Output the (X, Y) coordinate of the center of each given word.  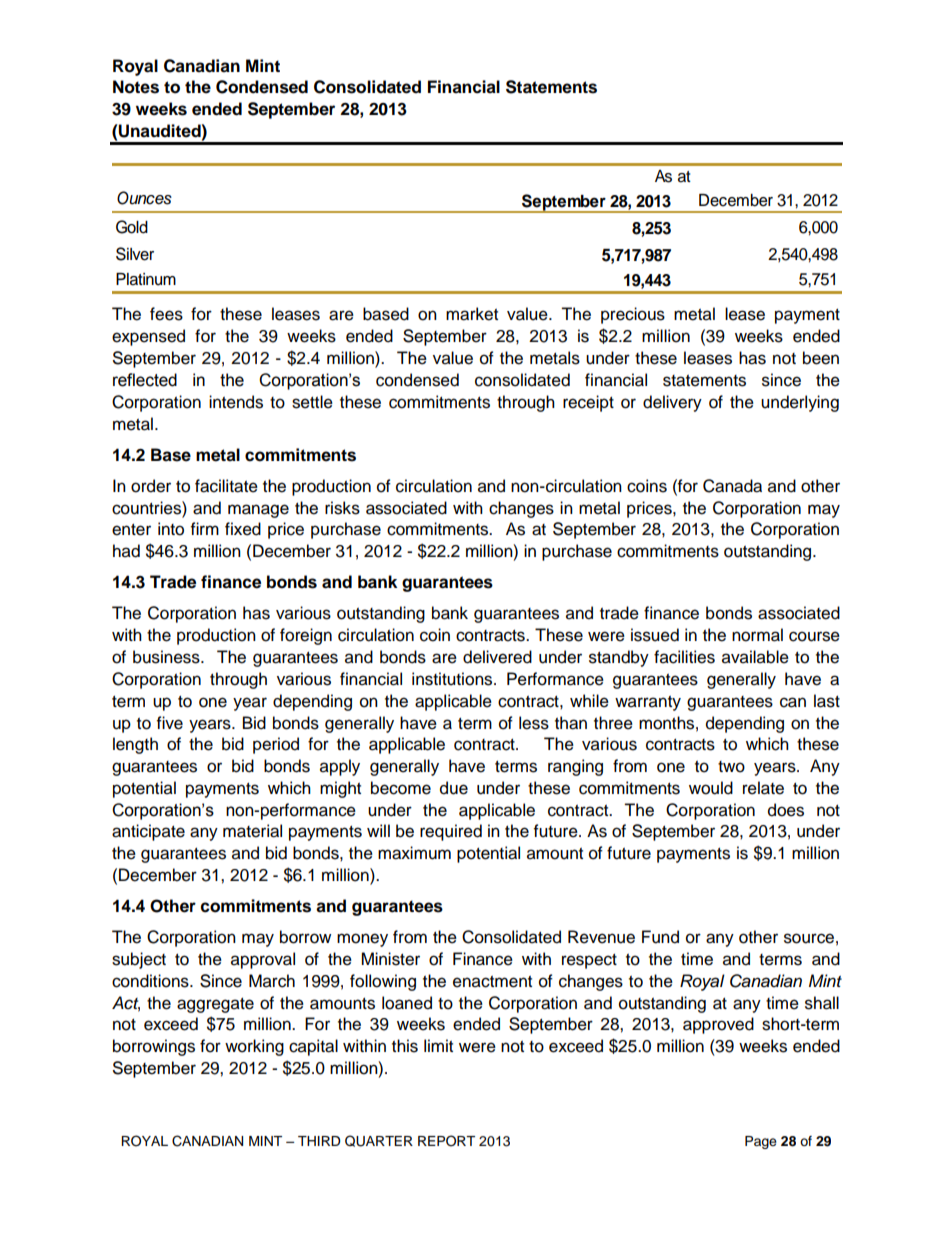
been (821, 358)
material (252, 831)
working (254, 1047)
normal (757, 635)
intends (236, 402)
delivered (497, 657)
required (451, 832)
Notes (136, 87)
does (786, 810)
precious (633, 315)
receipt (588, 403)
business (167, 657)
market (472, 314)
